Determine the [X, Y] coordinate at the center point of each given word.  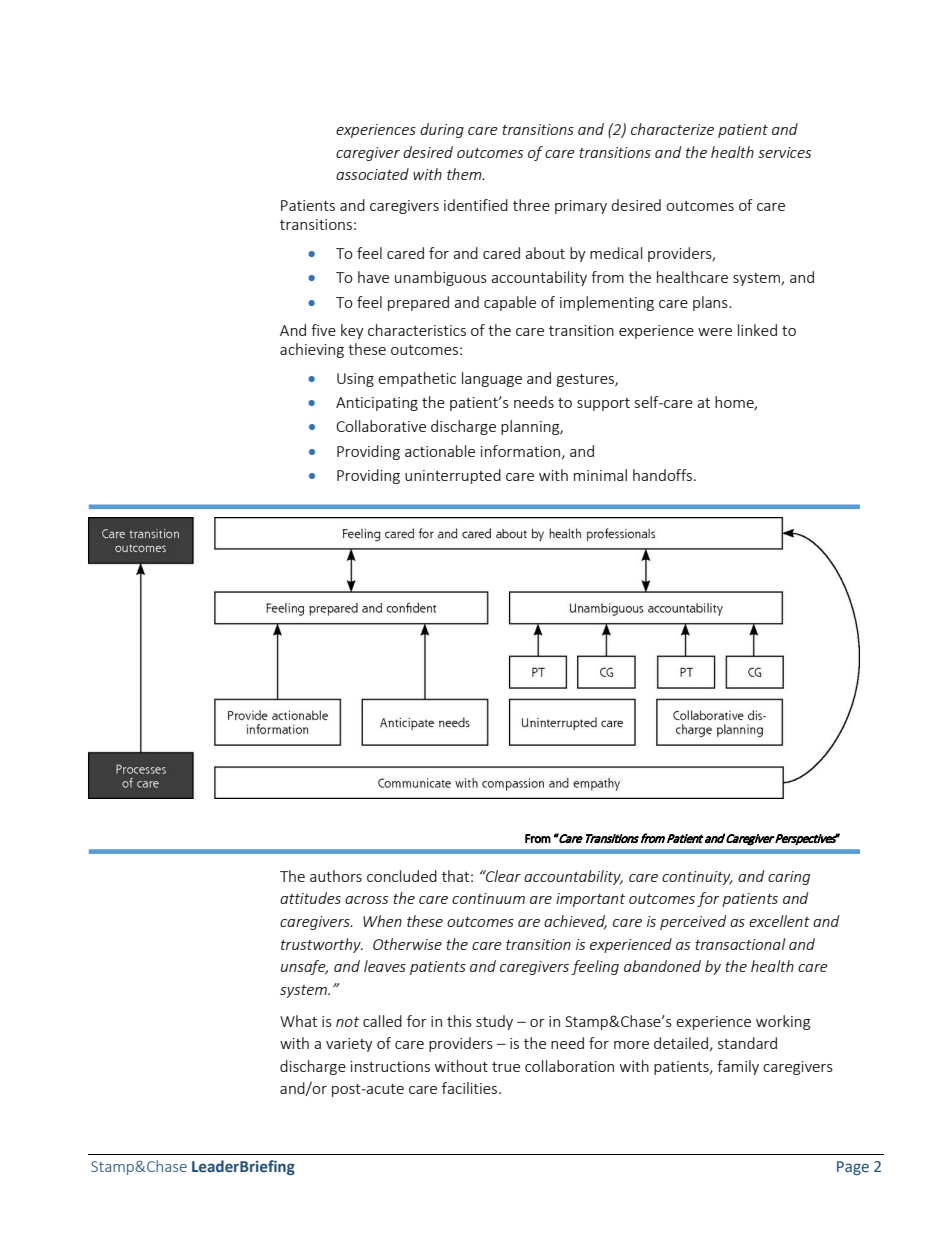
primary [581, 207]
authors [336, 876]
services [784, 152]
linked [757, 330]
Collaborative [381, 426]
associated [372, 174]
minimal [600, 475]
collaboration [569, 1066]
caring [789, 878]
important [590, 900]
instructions [390, 1066]
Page [853, 1168]
